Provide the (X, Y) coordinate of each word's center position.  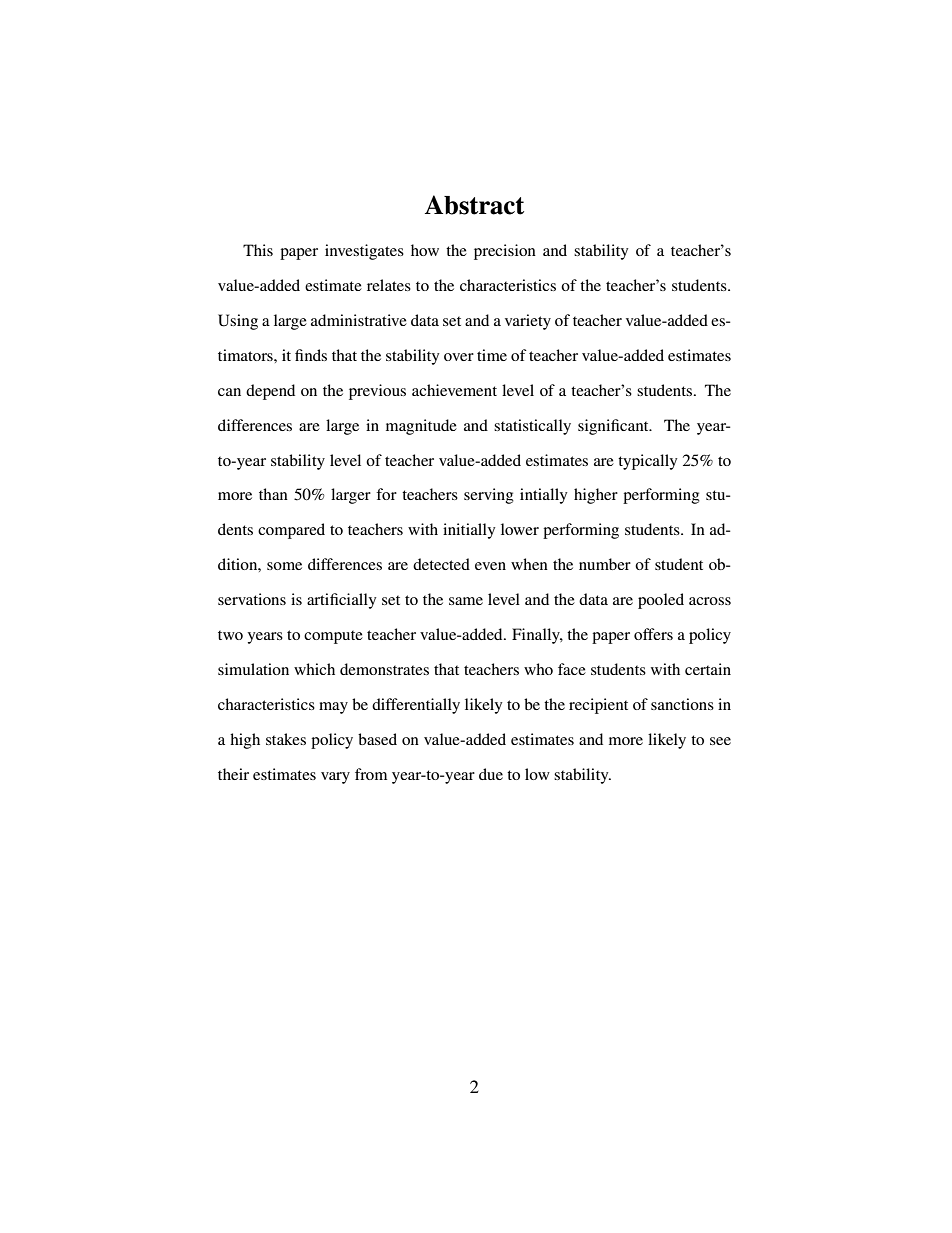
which (314, 669)
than (273, 494)
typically (647, 462)
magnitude (421, 427)
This (258, 250)
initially (469, 531)
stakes (286, 739)
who (538, 669)
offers (653, 634)
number (605, 564)
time (492, 355)
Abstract (474, 205)
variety (528, 322)
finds (311, 355)
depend (270, 392)
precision (505, 252)
